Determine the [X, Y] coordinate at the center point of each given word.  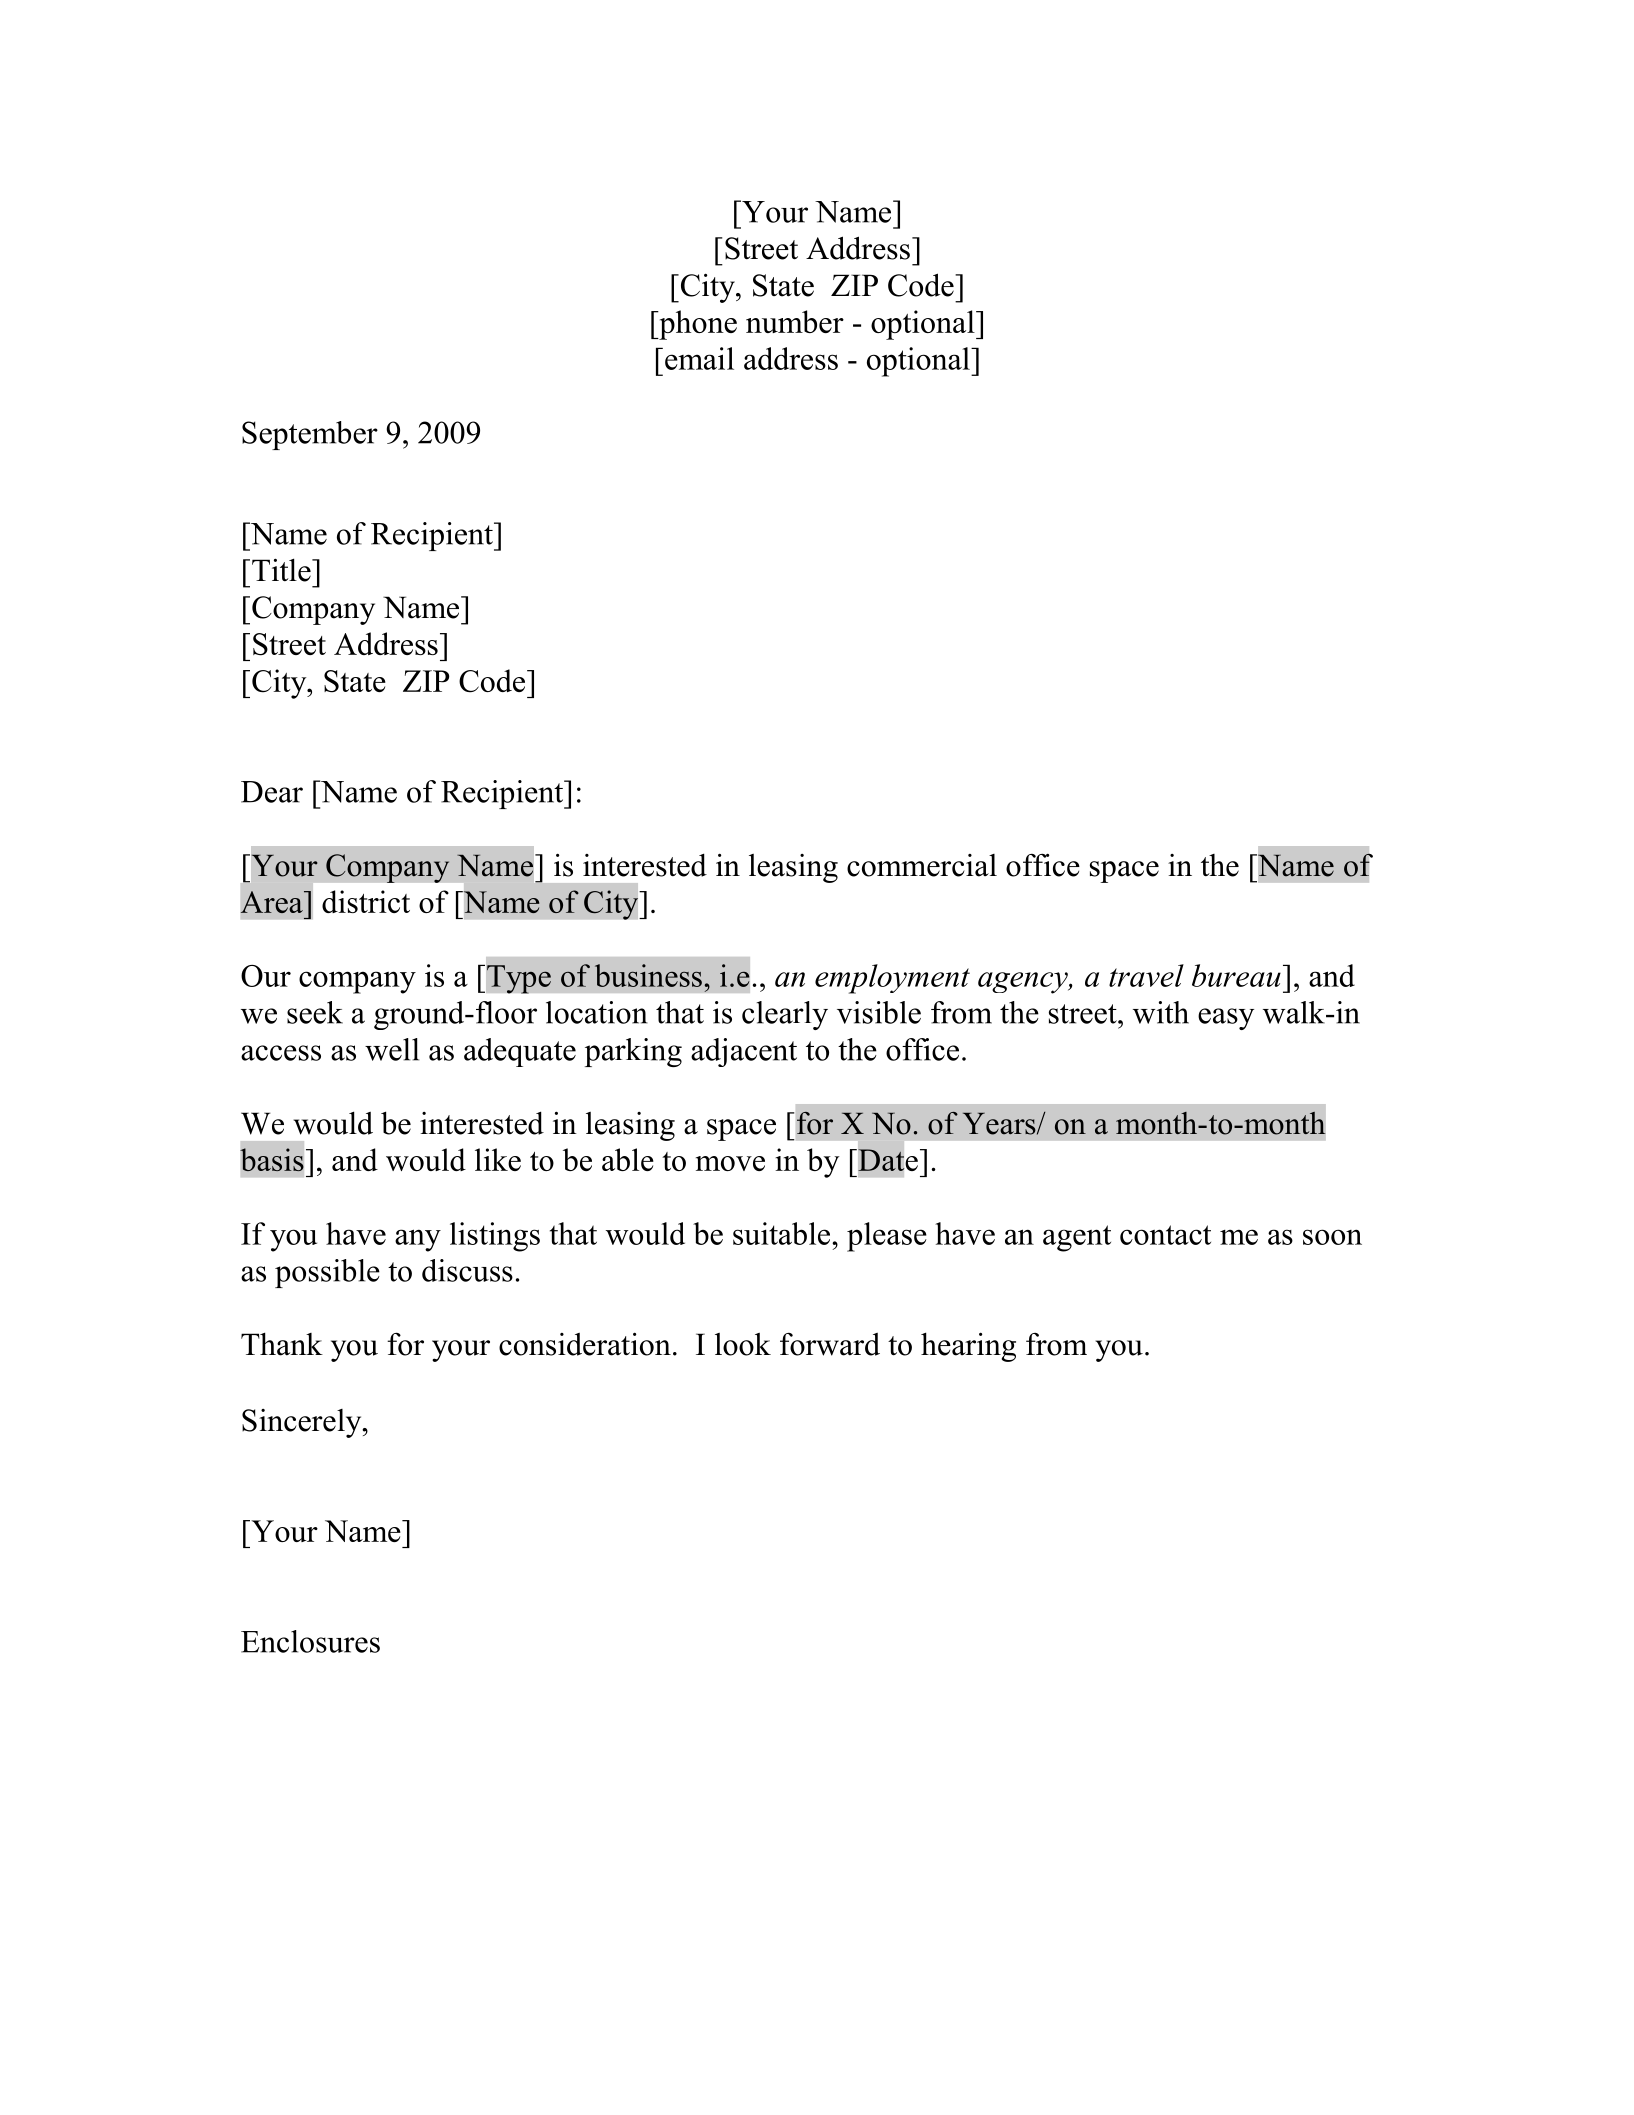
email [699, 358]
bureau [1236, 975]
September [310, 435]
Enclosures [310, 1641]
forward [830, 1344]
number [795, 321]
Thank [282, 1344]
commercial [922, 865]
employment [892, 979]
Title [282, 570]
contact [1165, 1235]
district [366, 901]
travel [1146, 975]
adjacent [744, 1052]
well [392, 1049]
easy [1226, 1019]
